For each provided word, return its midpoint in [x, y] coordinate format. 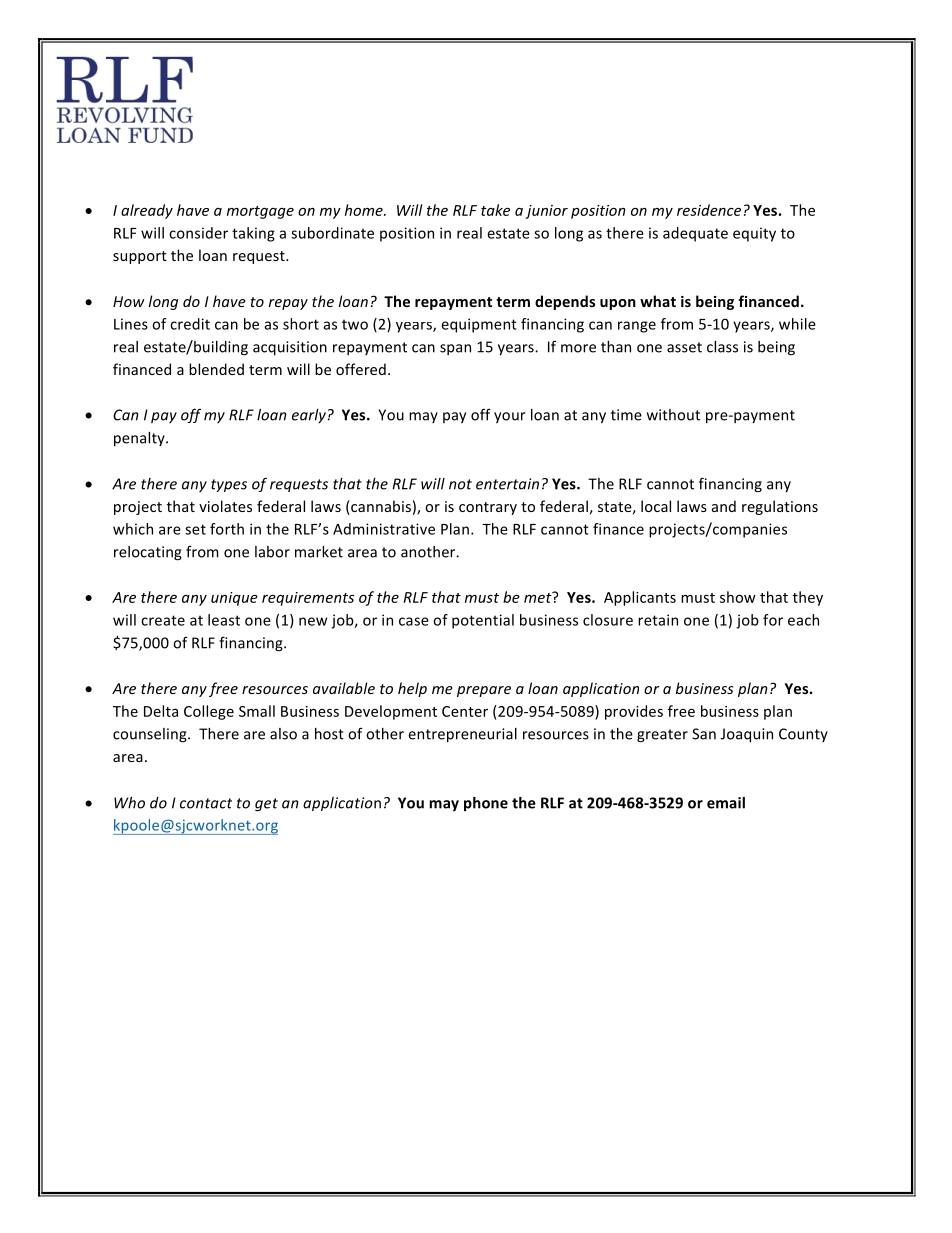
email [726, 803]
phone [486, 804]
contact [206, 803]
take [495, 210]
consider [198, 233]
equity [754, 234]
